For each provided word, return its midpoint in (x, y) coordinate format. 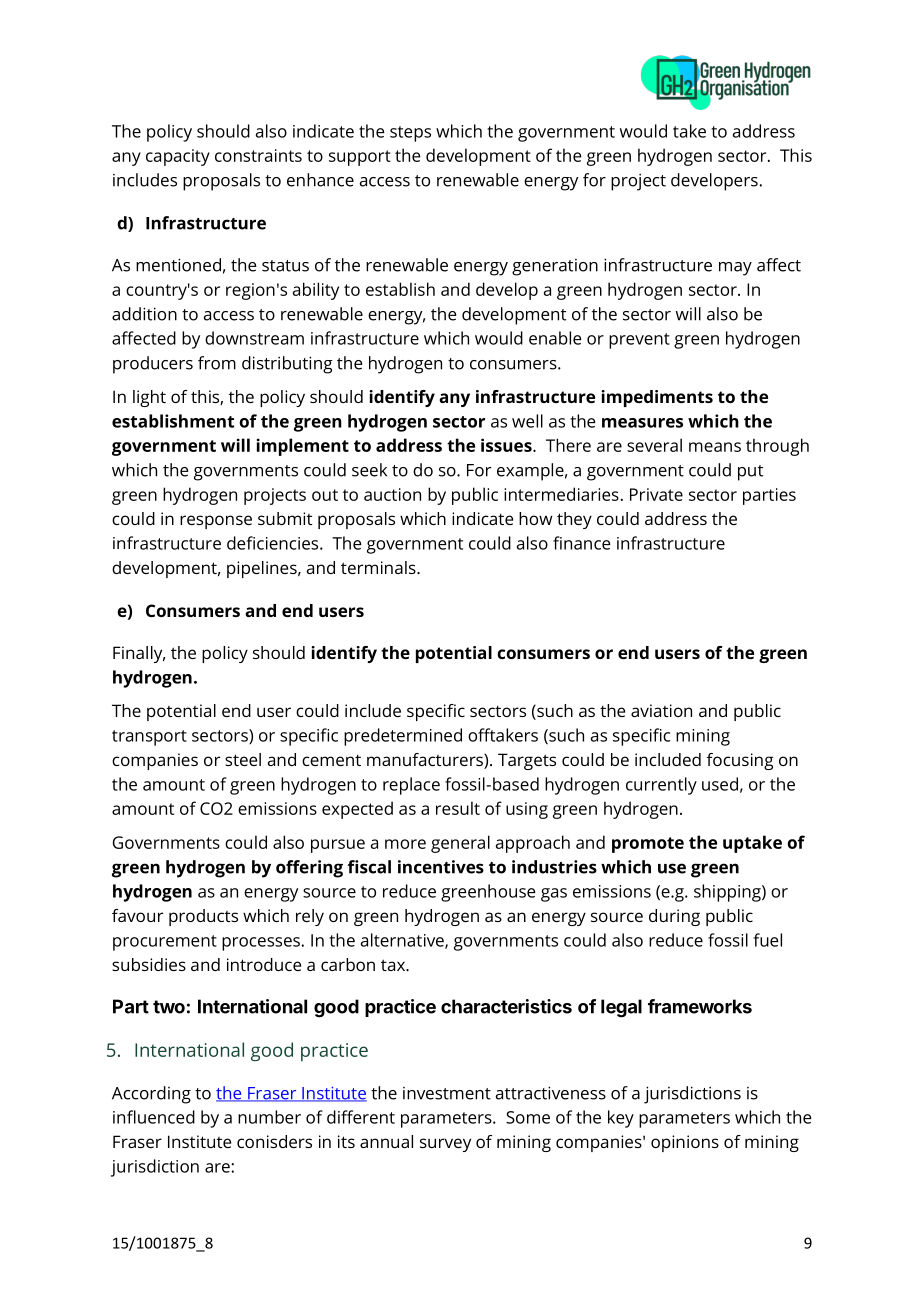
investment (447, 1093)
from (217, 363)
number (269, 1117)
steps (410, 134)
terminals (379, 567)
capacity (178, 157)
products (203, 917)
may (735, 269)
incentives (441, 867)
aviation (661, 710)
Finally (139, 654)
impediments (657, 398)
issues (507, 445)
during (674, 917)
